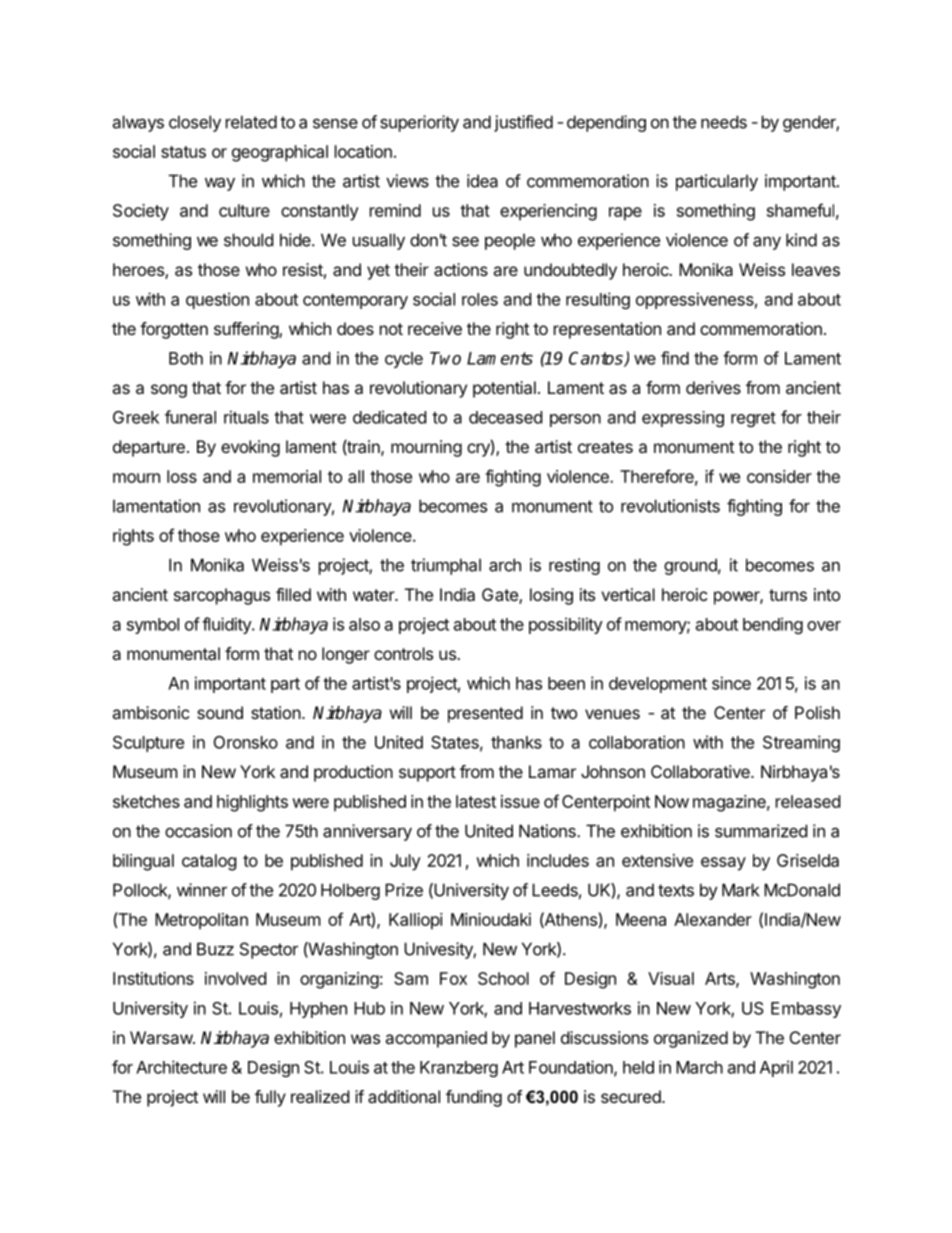  I want to click on status, so click(183, 152).
